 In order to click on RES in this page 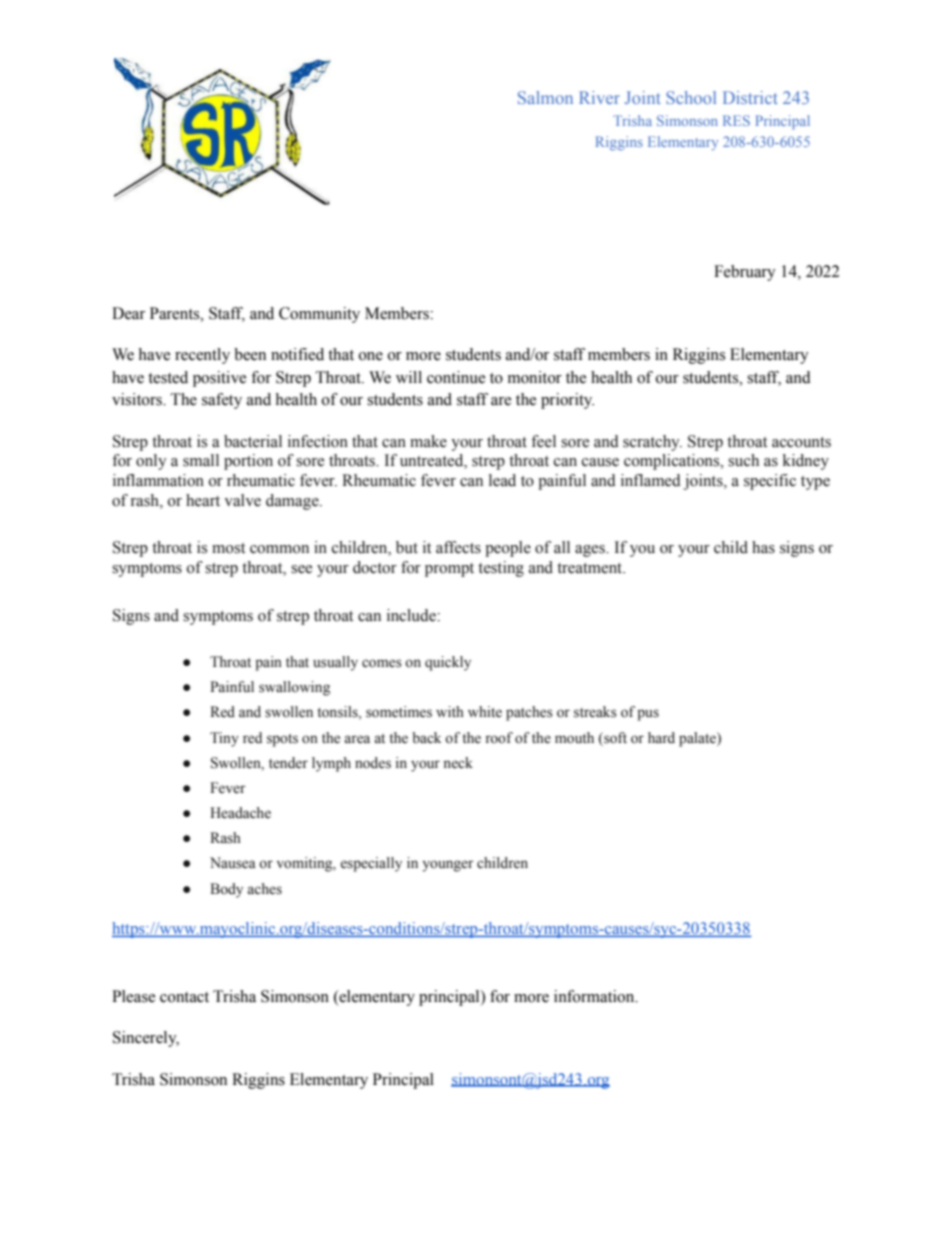, I will do `click(736, 120)`.
